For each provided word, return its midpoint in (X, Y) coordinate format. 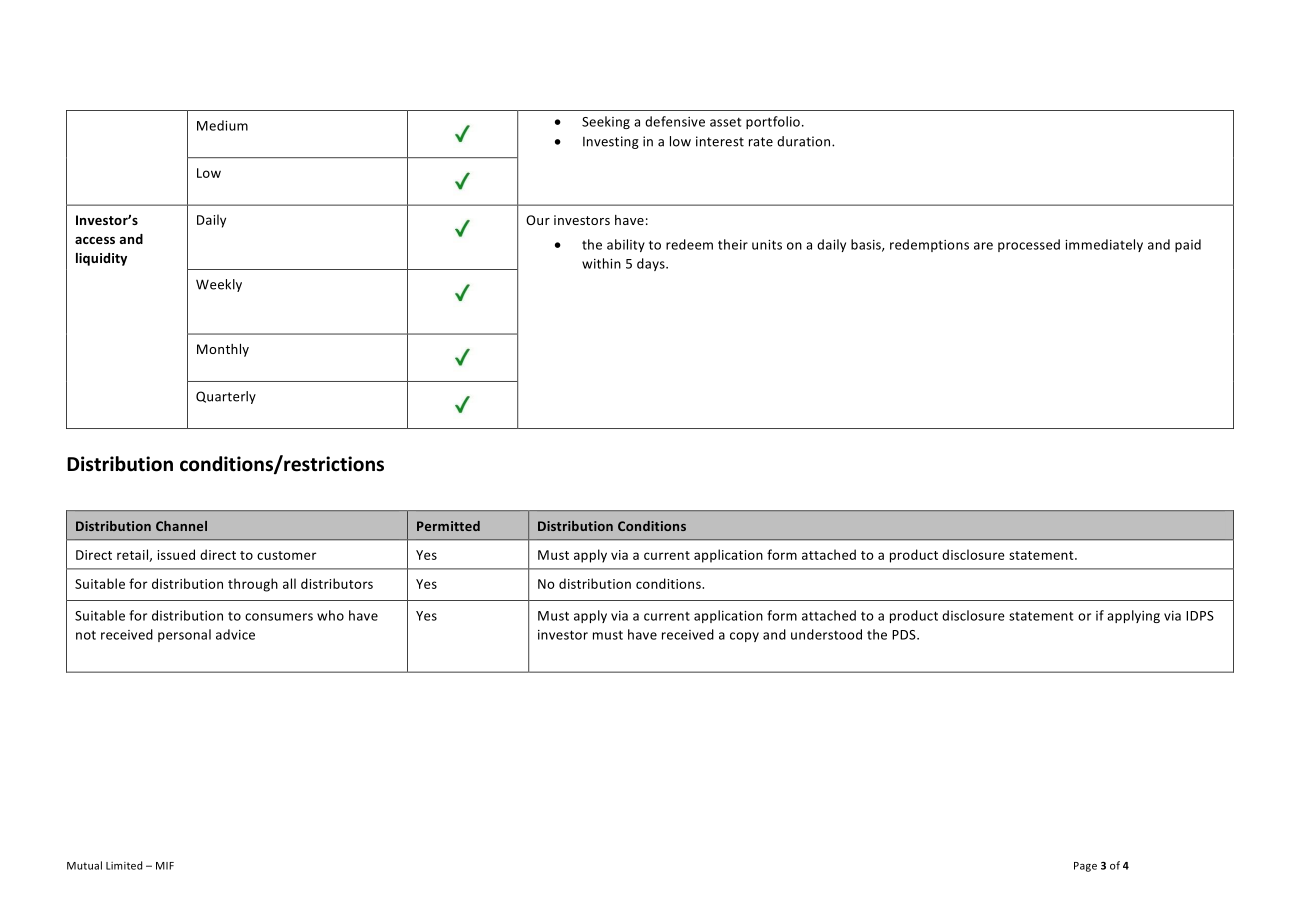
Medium (222, 125)
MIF (165, 866)
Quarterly (226, 397)
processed (1029, 245)
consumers (279, 617)
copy (744, 637)
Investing (611, 142)
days (652, 264)
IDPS (1200, 616)
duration (805, 141)
